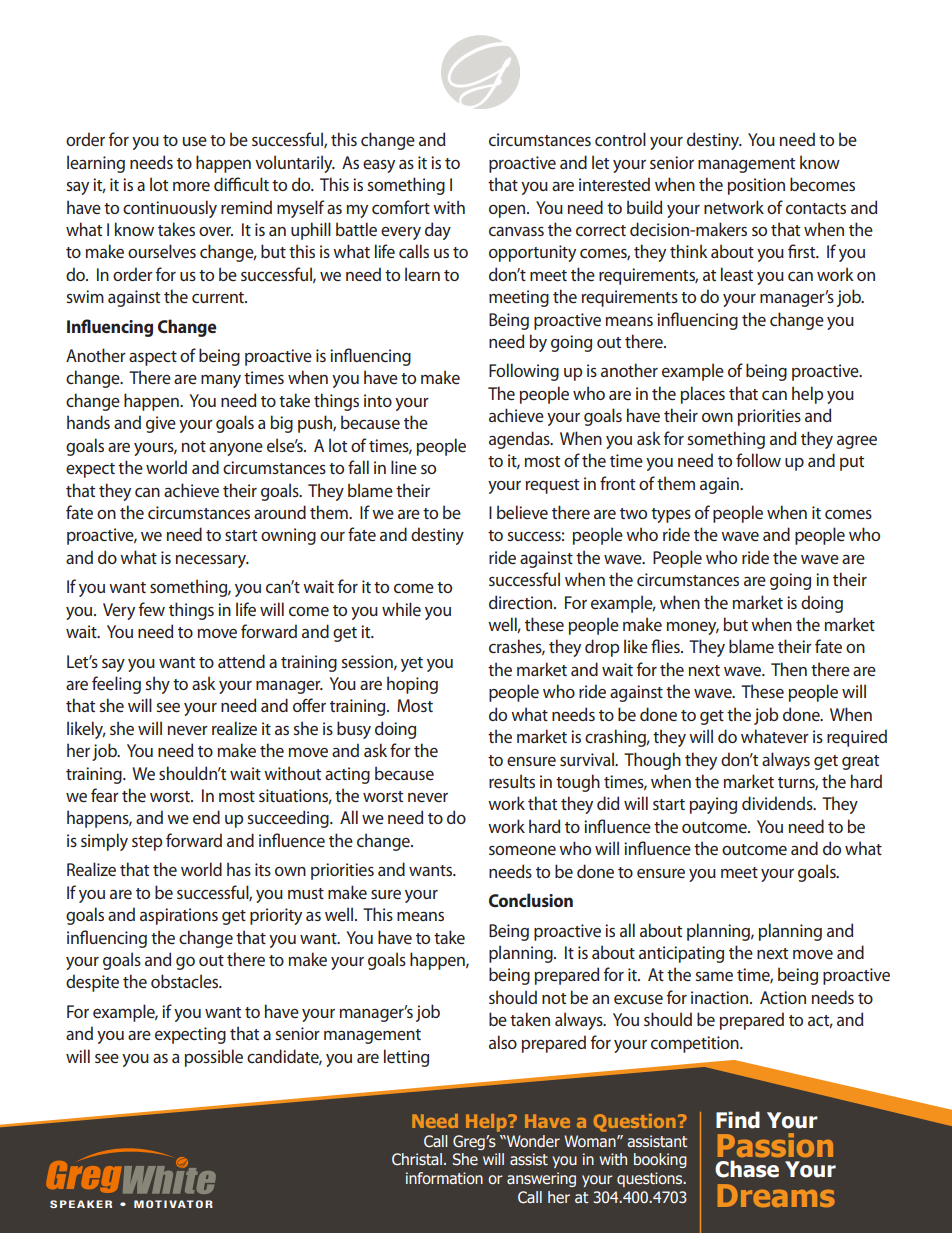 The image size is (952, 1233). Describe the element at coordinates (522, 850) in the document. I see `someone` at that location.
